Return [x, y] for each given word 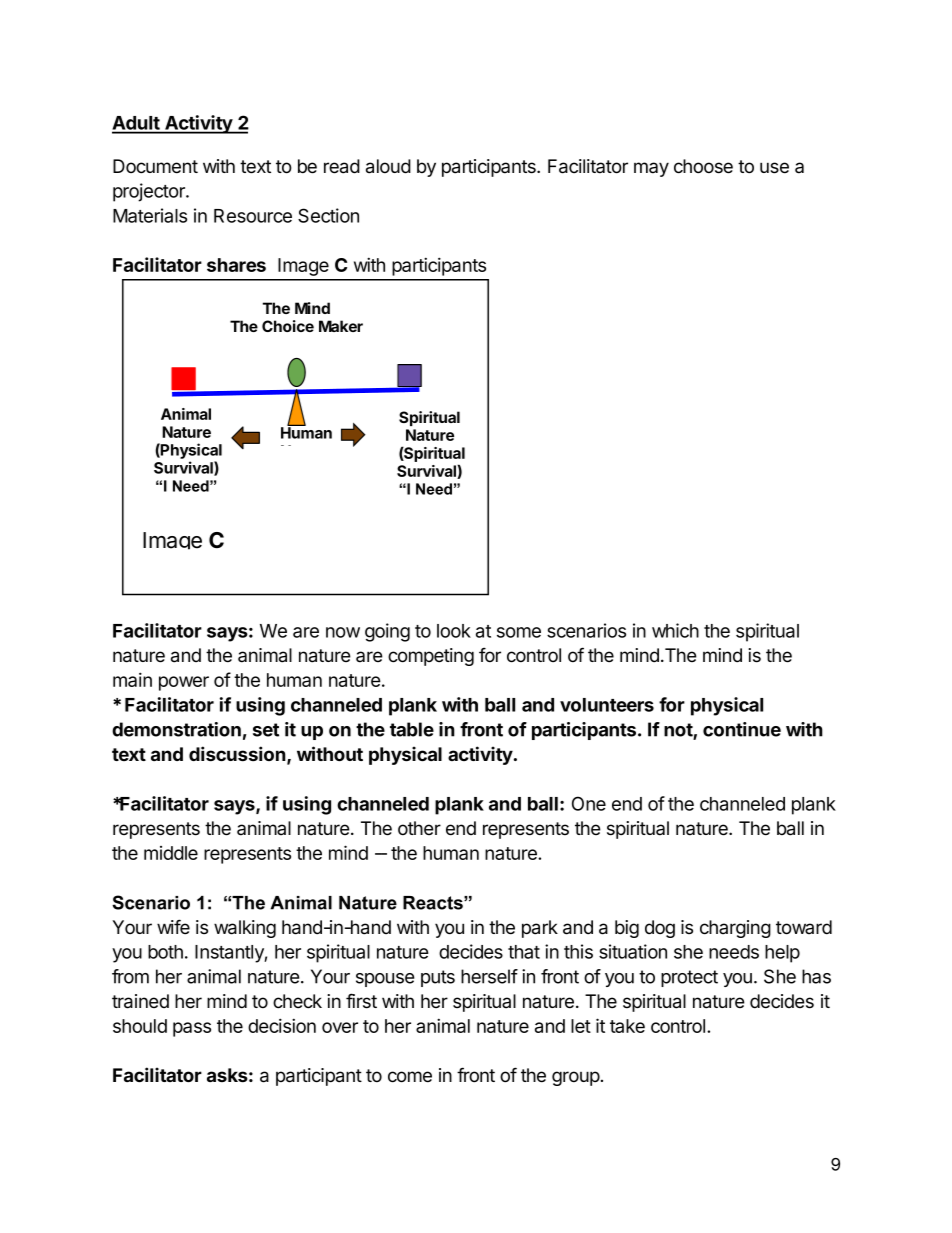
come [410, 1077]
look [454, 631]
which [675, 630]
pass [192, 1029]
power [184, 683]
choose [703, 166]
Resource [253, 216]
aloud [388, 166]
